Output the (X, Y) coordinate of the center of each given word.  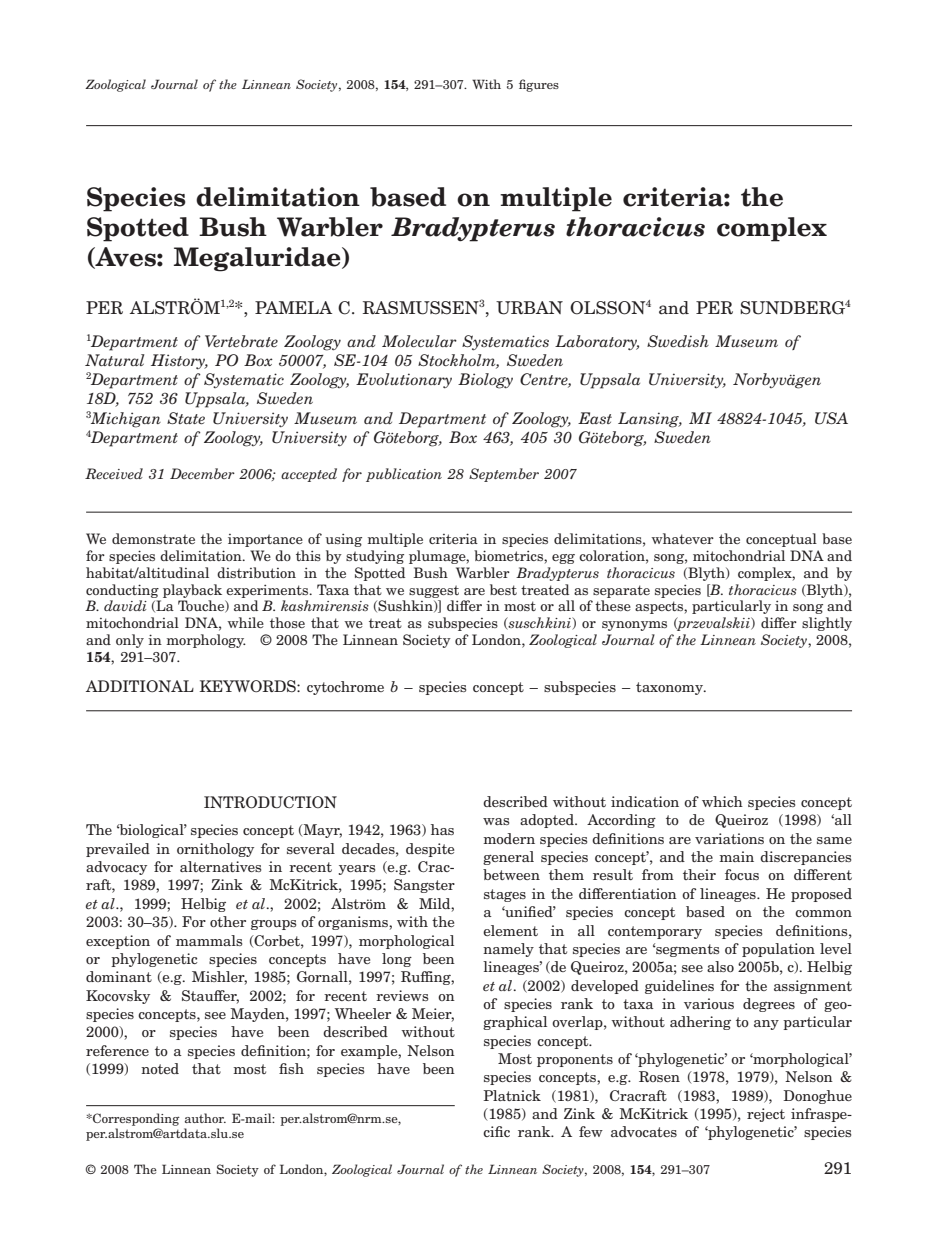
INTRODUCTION (270, 802)
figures (539, 85)
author (205, 1118)
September (504, 475)
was (496, 821)
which (722, 801)
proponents (575, 1060)
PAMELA (293, 307)
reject (766, 1115)
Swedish (678, 341)
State (186, 418)
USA (831, 418)
